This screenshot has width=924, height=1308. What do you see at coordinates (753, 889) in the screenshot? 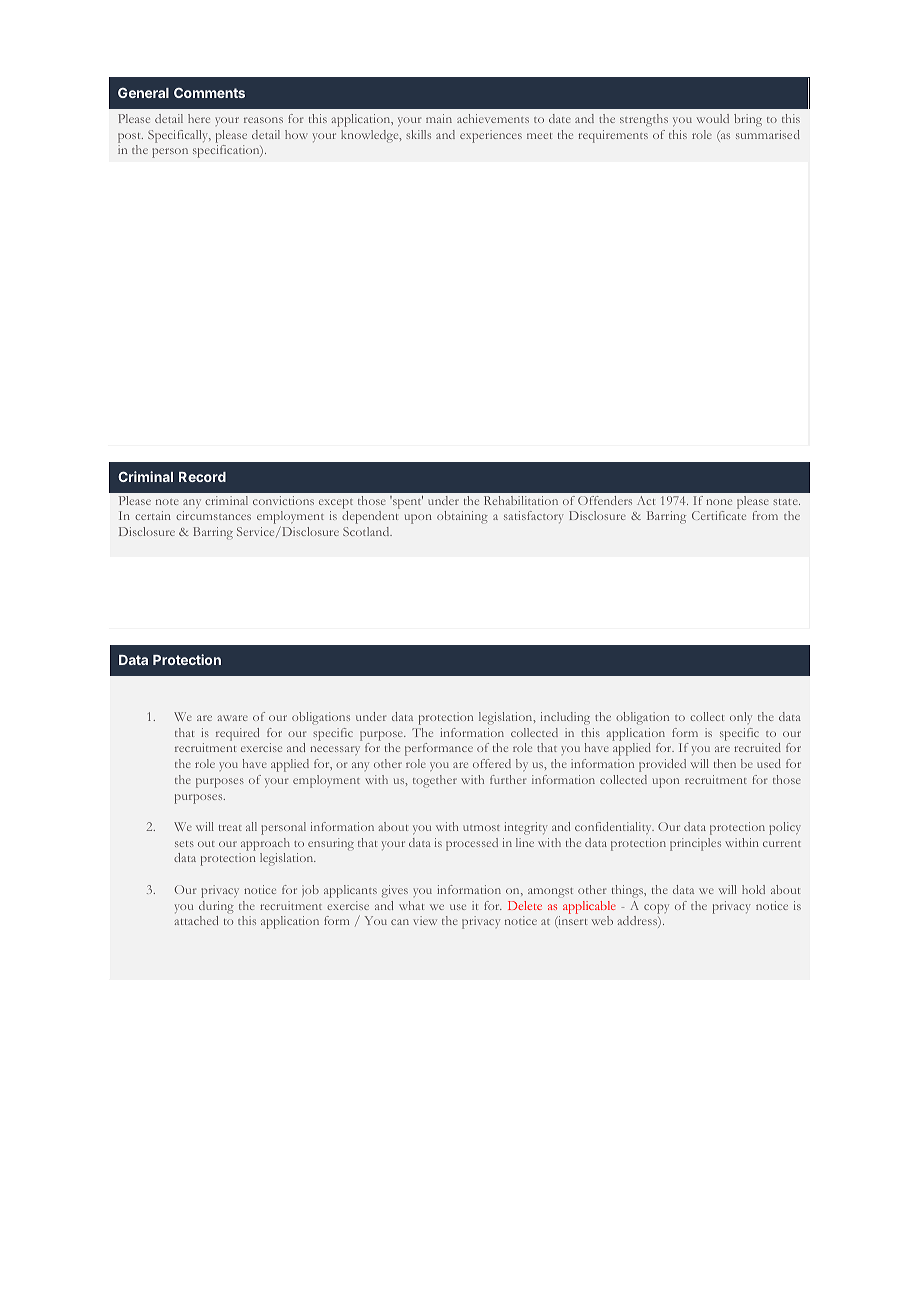
I see `hold` at bounding box center [753, 889].
